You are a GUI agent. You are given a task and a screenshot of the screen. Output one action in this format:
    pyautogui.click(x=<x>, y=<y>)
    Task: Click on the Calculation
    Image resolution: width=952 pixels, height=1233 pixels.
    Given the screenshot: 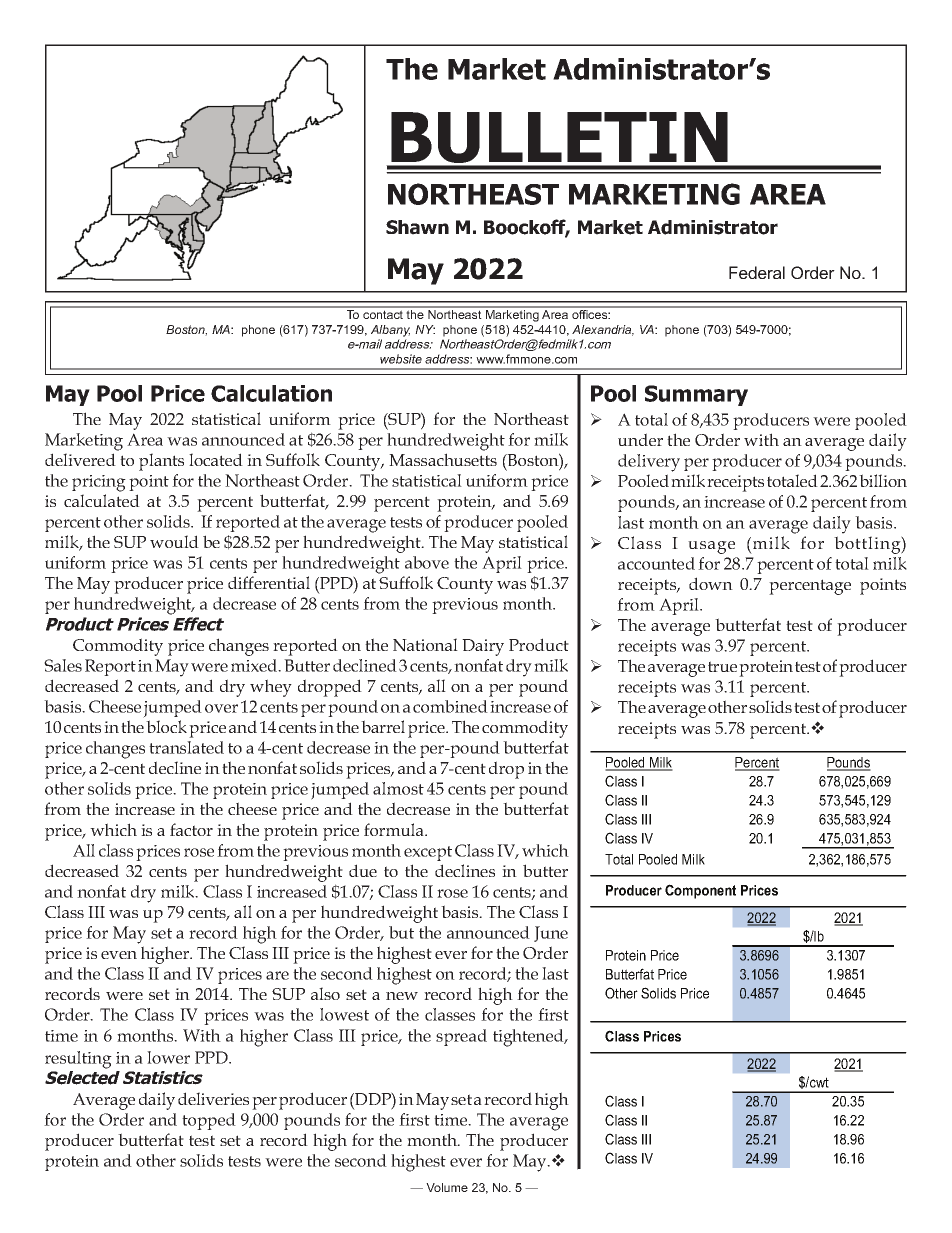 What is the action you would take?
    pyautogui.click(x=271, y=393)
